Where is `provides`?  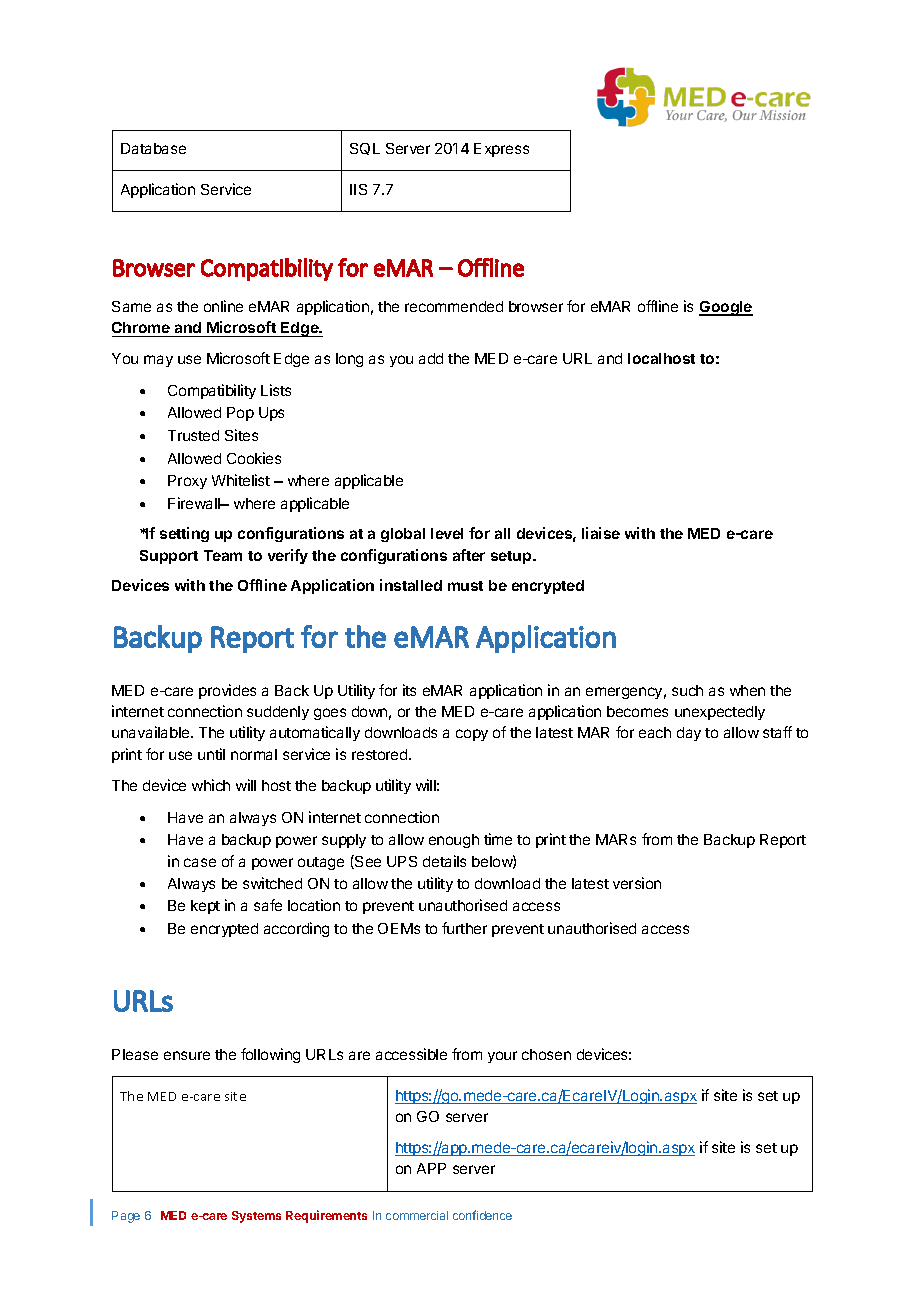 provides is located at coordinates (227, 691).
